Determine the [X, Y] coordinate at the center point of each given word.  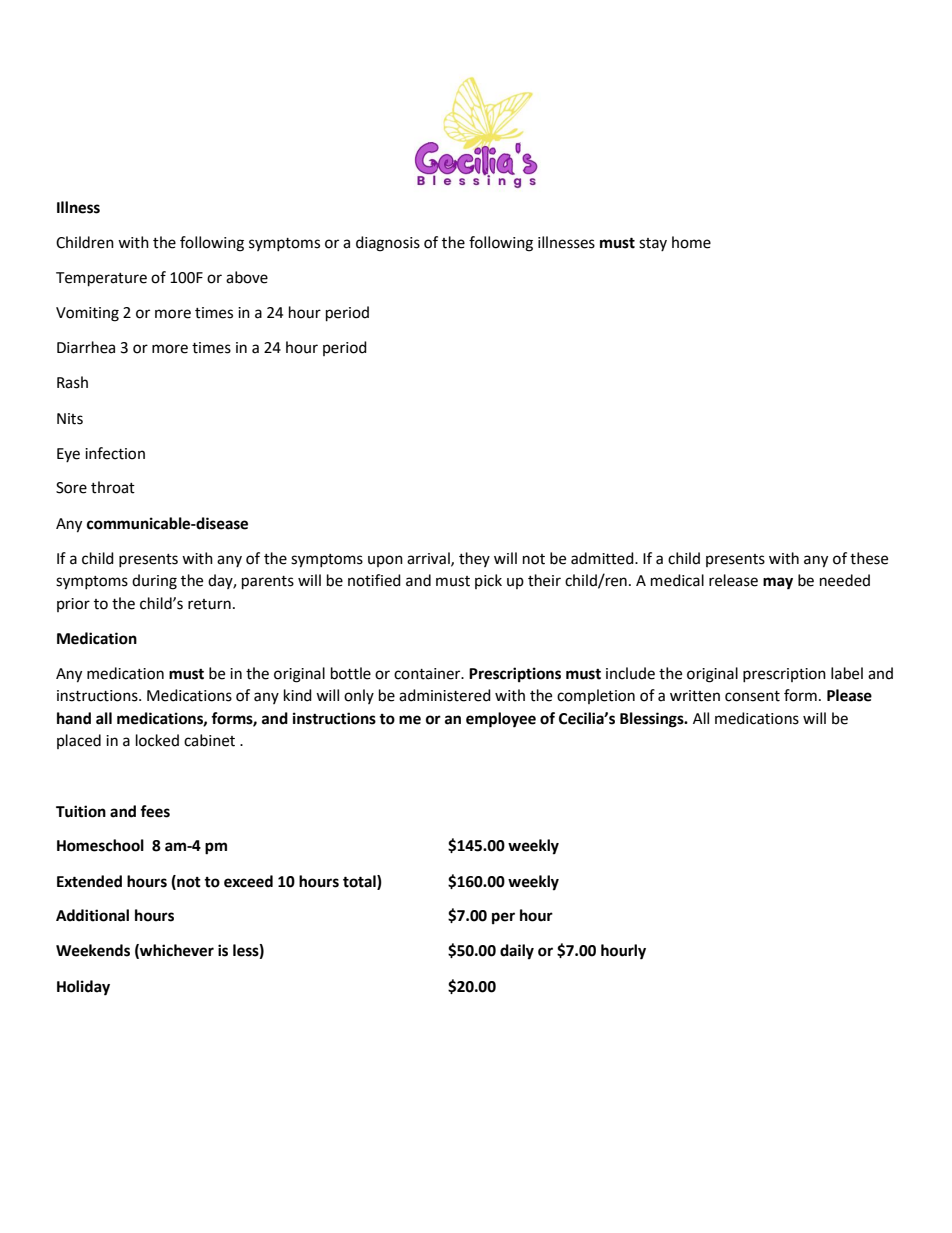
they [474, 559]
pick [488, 581]
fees [155, 811]
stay [653, 244]
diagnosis [388, 244]
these [869, 558]
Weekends [93, 950]
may [778, 583]
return [209, 604]
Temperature [101, 279]
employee [501, 720]
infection [115, 453]
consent [752, 696]
